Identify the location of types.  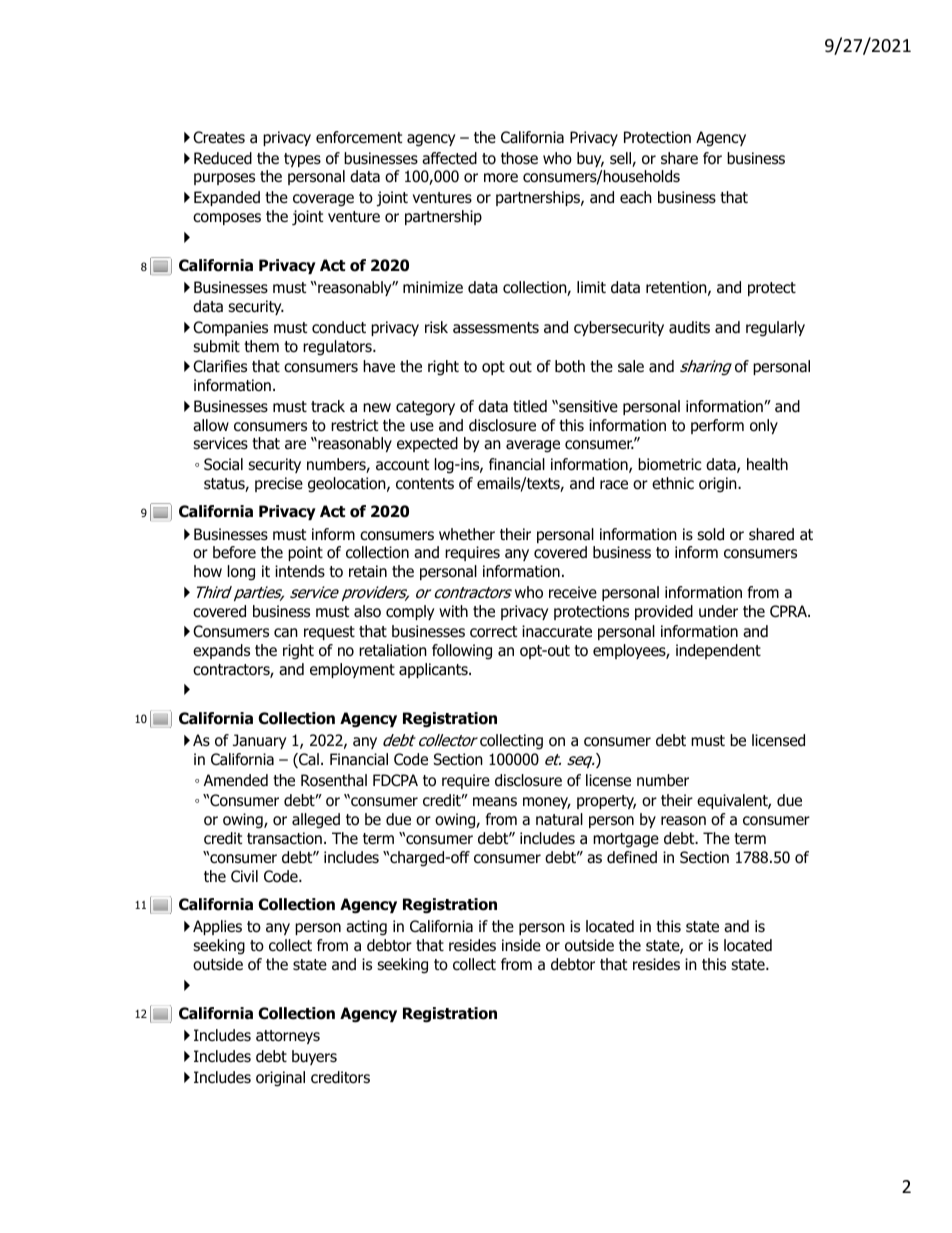
(302, 160).
